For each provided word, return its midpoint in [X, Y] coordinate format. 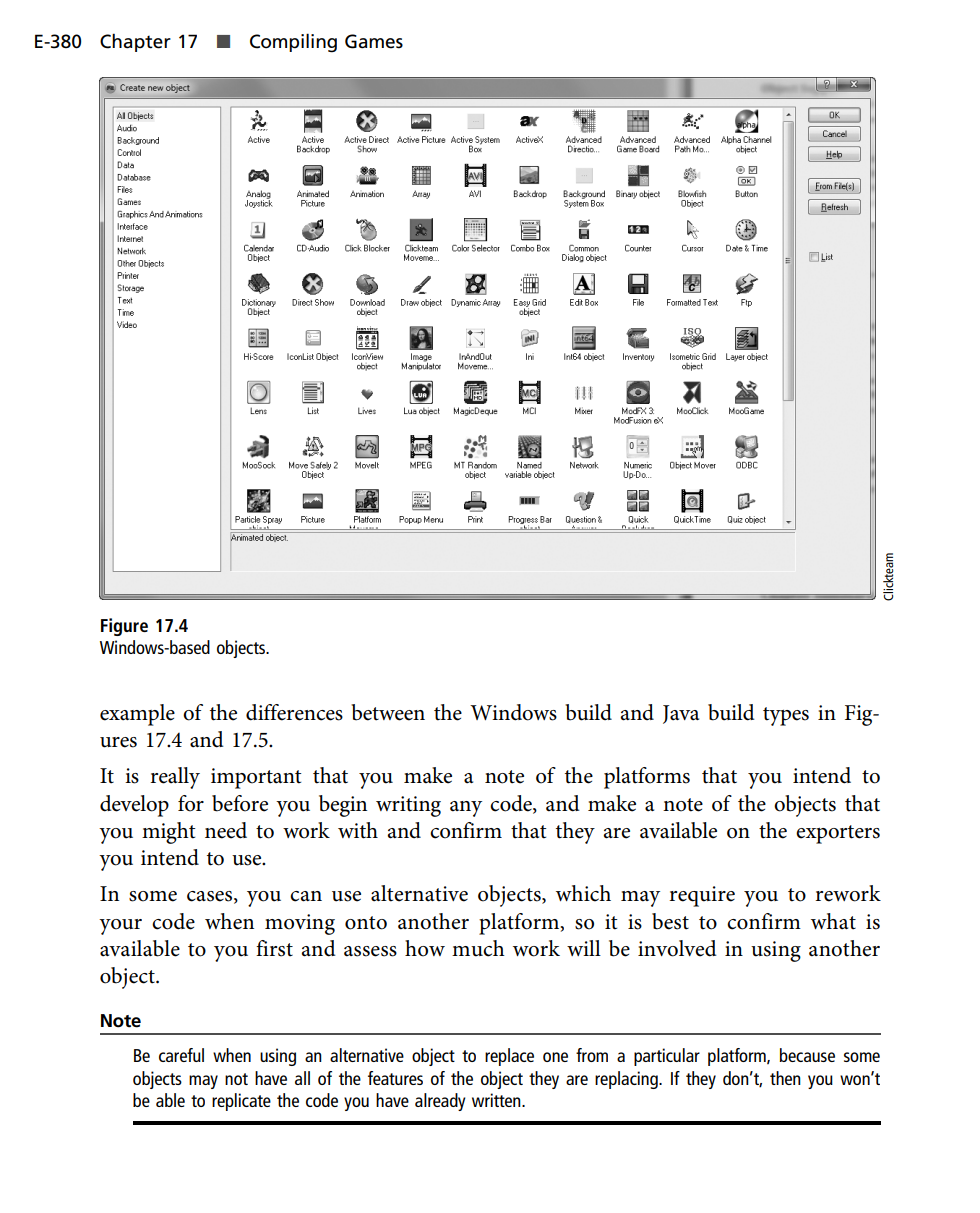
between [388, 712]
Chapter [135, 42]
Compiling [293, 43]
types [786, 716]
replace [509, 1057]
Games [374, 41]
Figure [124, 627]
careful [181, 1055]
